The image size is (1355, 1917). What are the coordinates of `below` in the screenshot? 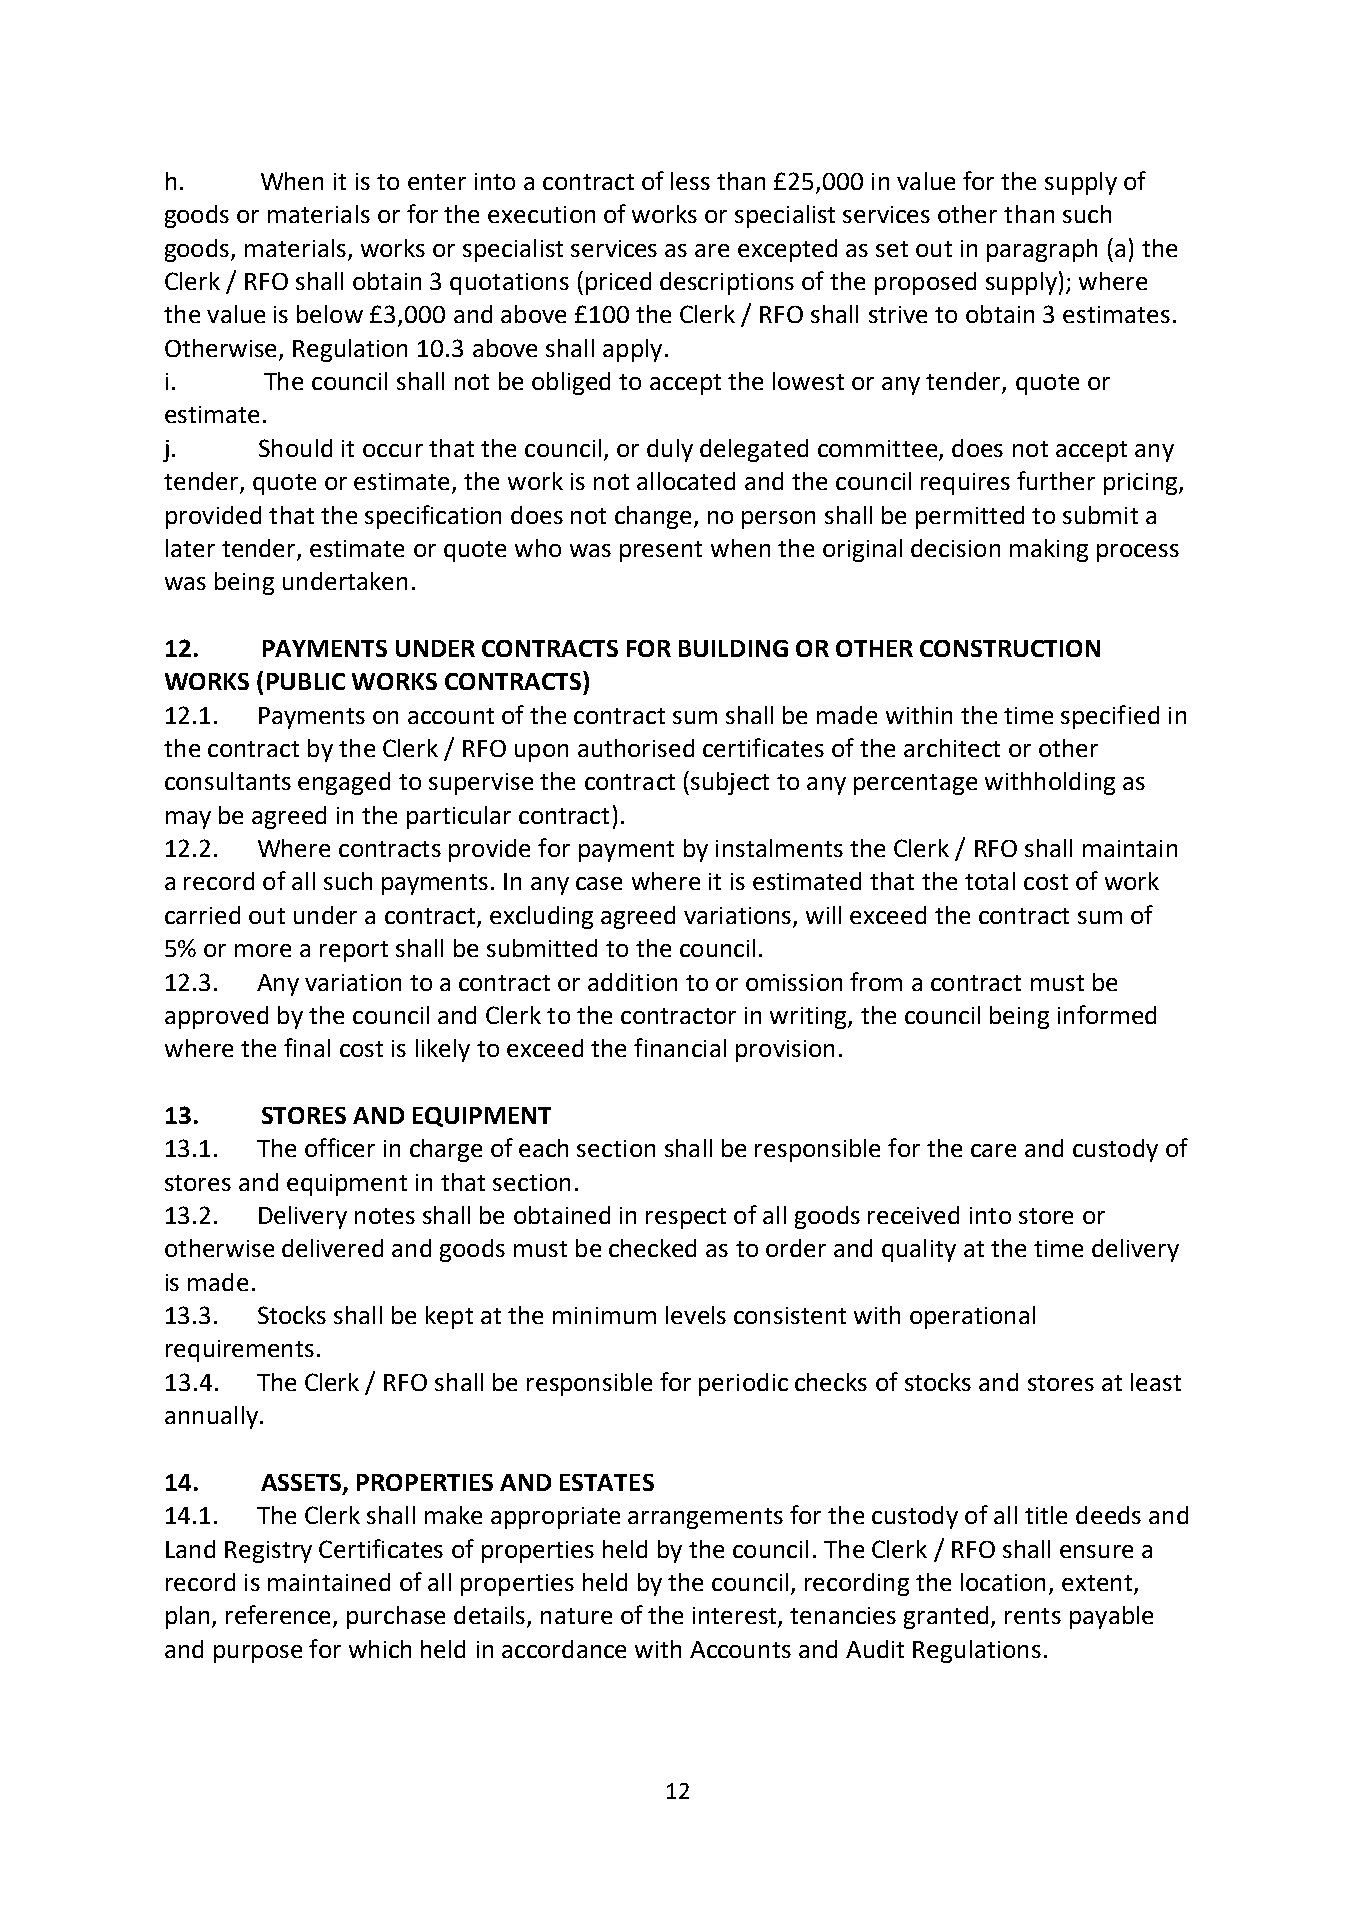 It's located at (330, 314).
